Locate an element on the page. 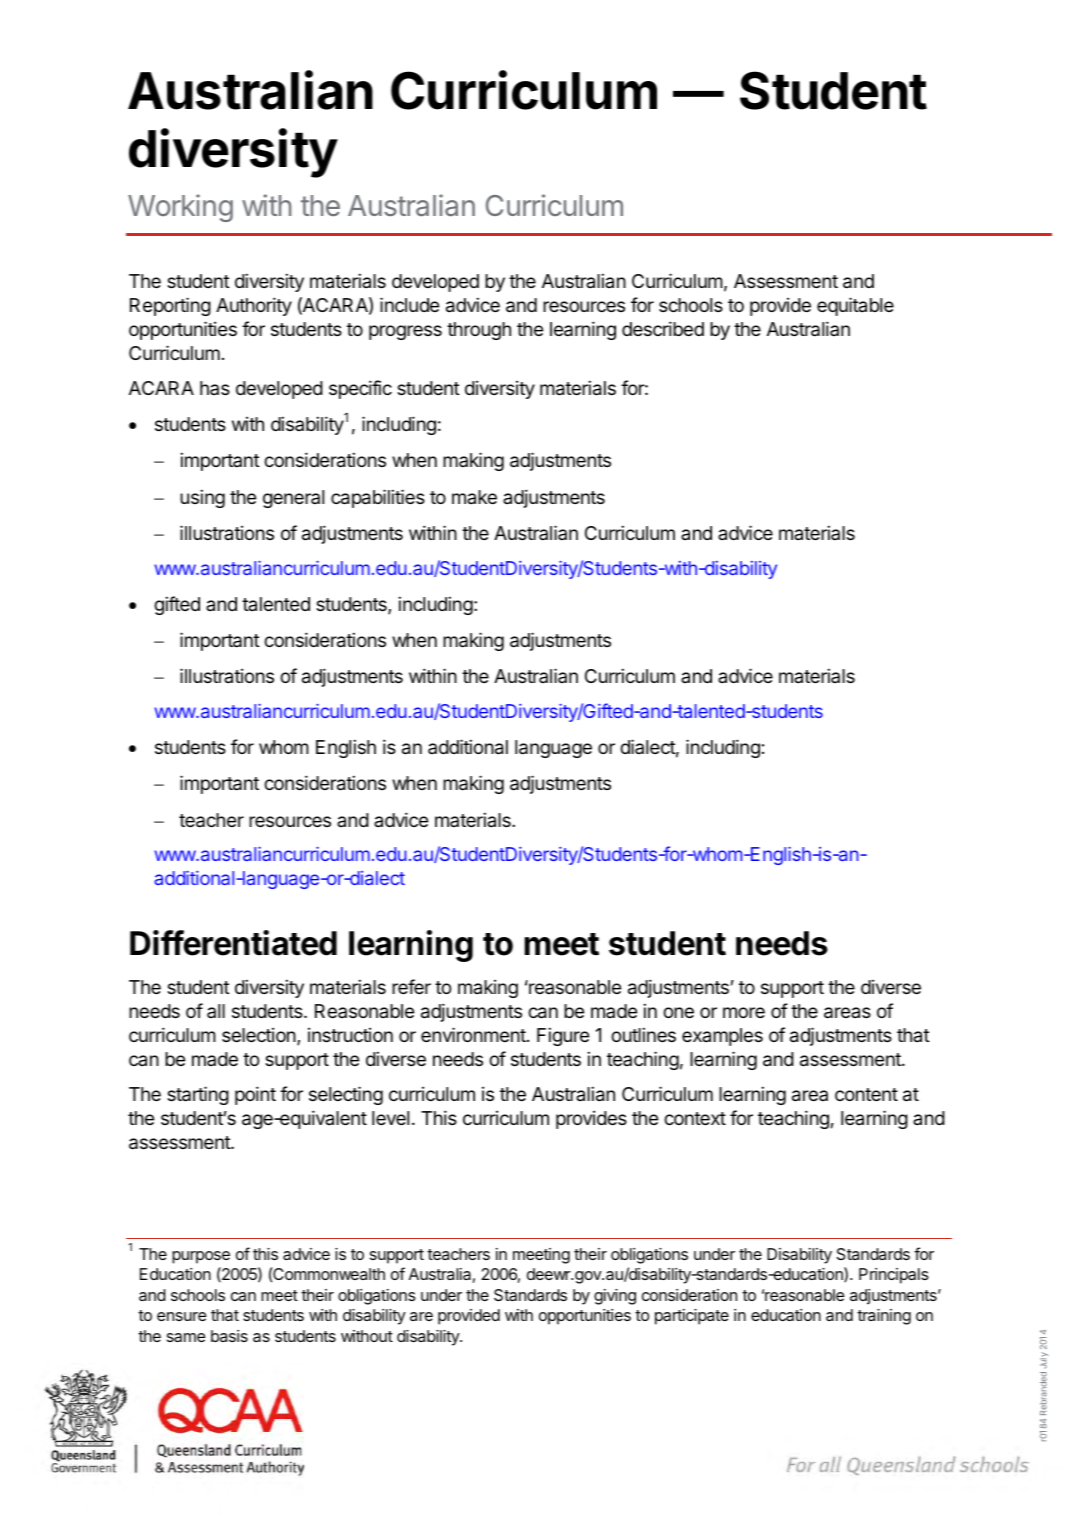 This page has height=1524, width=1077. through is located at coordinates (479, 331).
